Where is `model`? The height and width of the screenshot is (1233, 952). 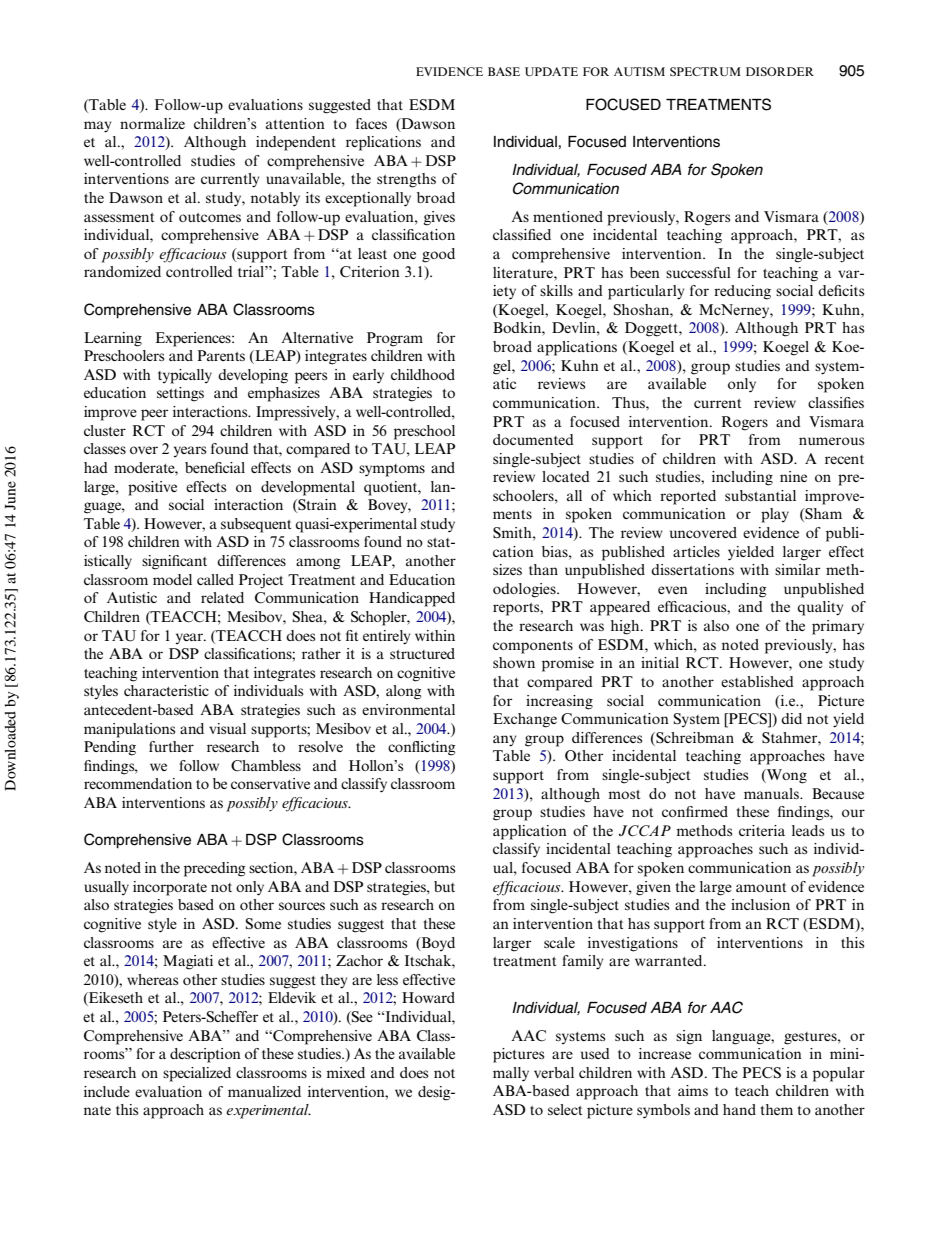
model is located at coordinates (172, 579).
